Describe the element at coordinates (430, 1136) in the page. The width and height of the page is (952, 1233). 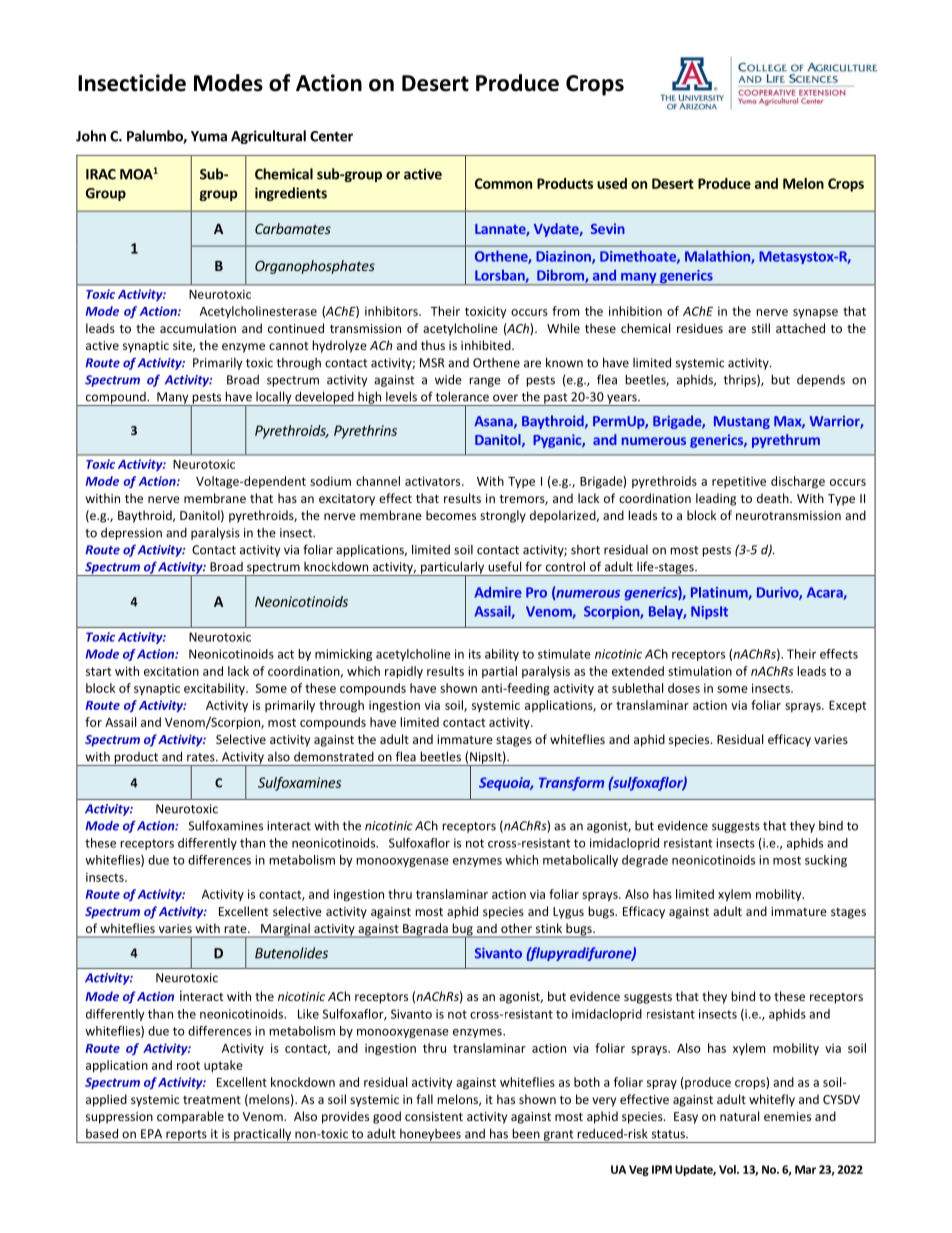
I see `honeybees` at that location.
